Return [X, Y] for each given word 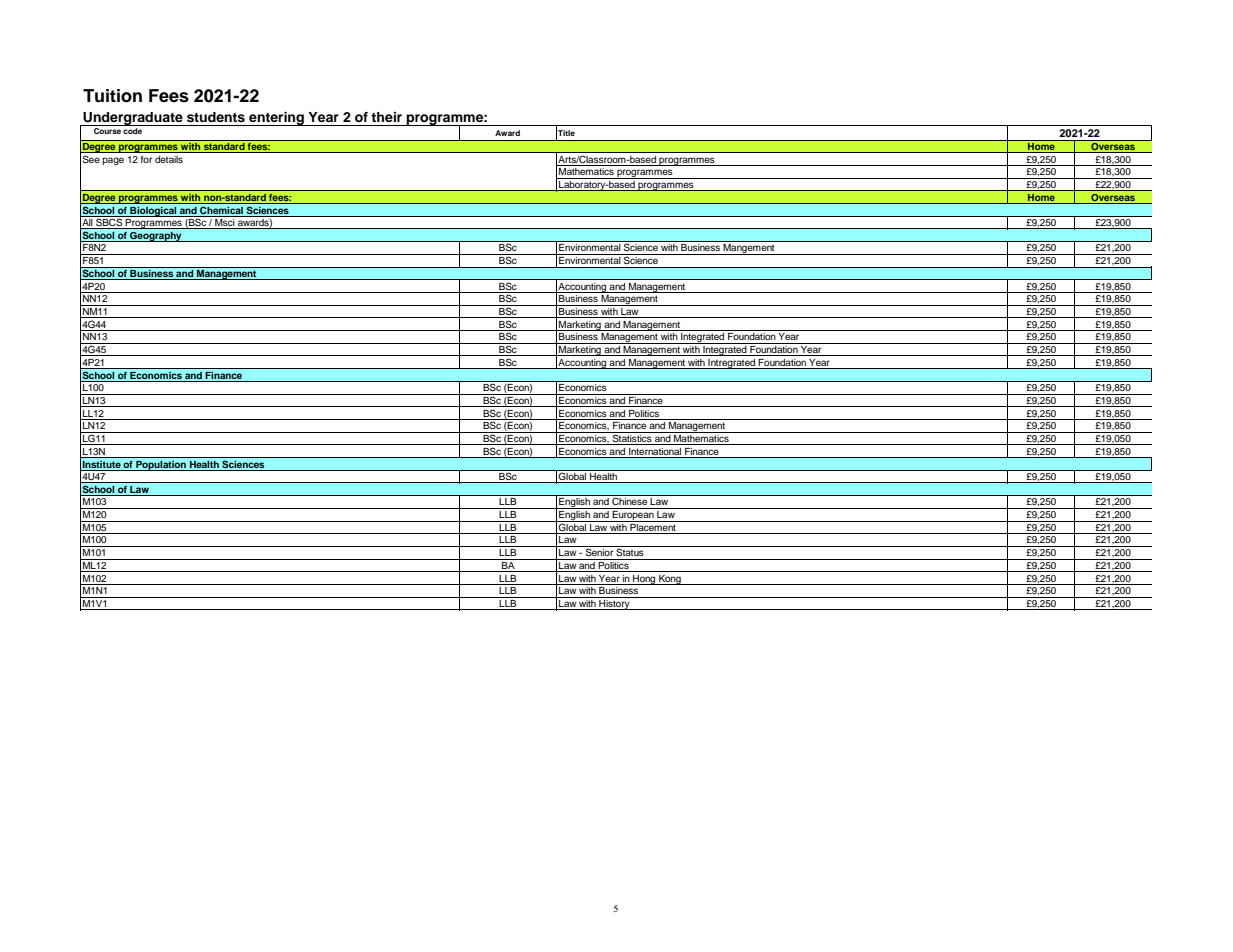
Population [161, 465]
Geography [156, 237]
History [614, 603]
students [216, 117]
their [386, 117]
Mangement [749, 249]
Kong [670, 580]
